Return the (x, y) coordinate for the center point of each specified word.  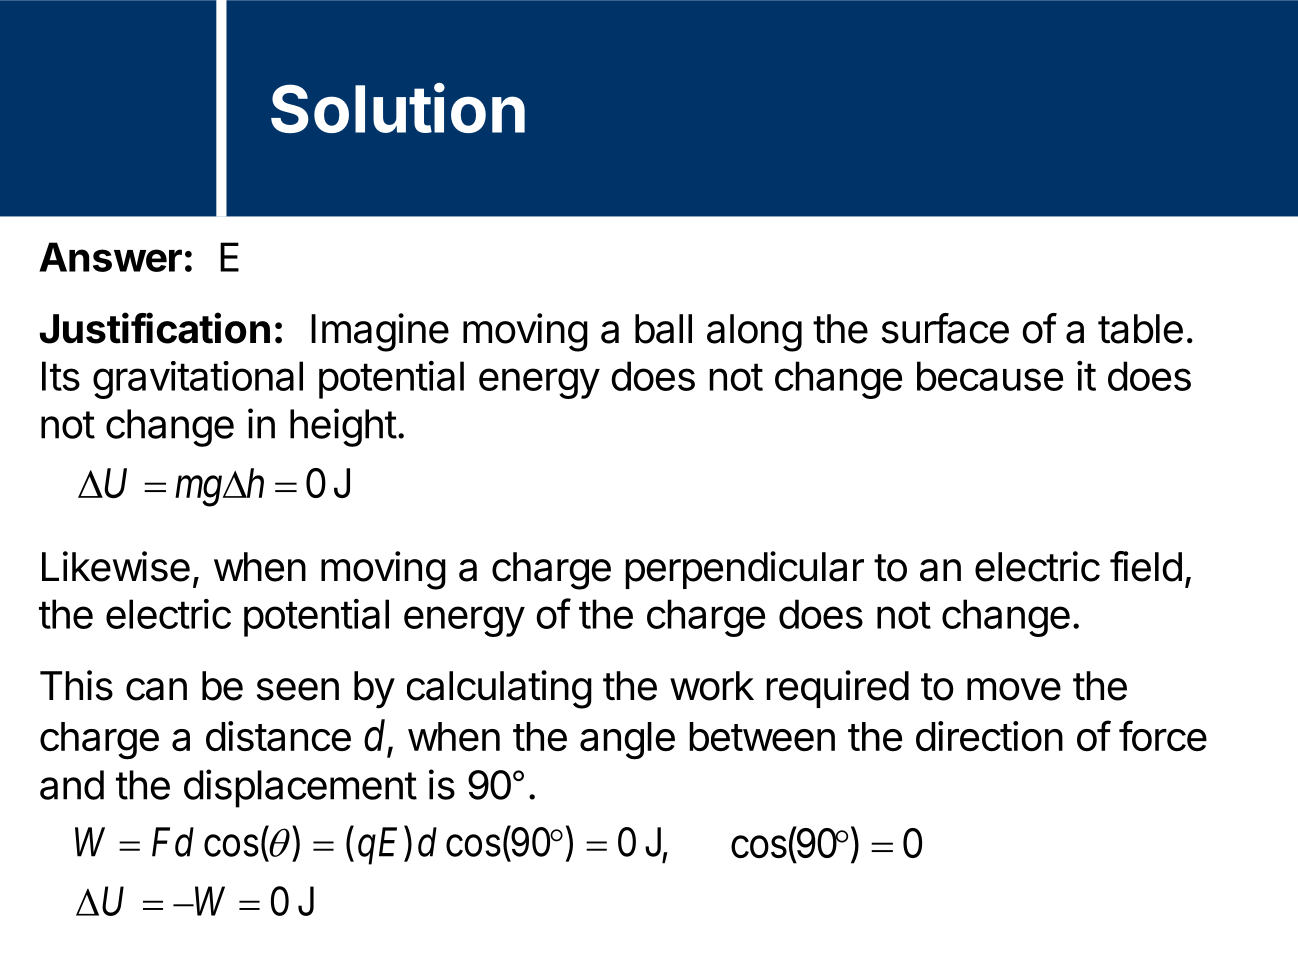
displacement (300, 788)
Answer (110, 257)
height (343, 427)
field (1146, 566)
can (156, 689)
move (1014, 689)
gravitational (198, 380)
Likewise (116, 566)
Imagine (380, 332)
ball (663, 329)
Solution (398, 108)
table (1140, 329)
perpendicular (744, 570)
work (712, 686)
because (990, 376)
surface (945, 328)
